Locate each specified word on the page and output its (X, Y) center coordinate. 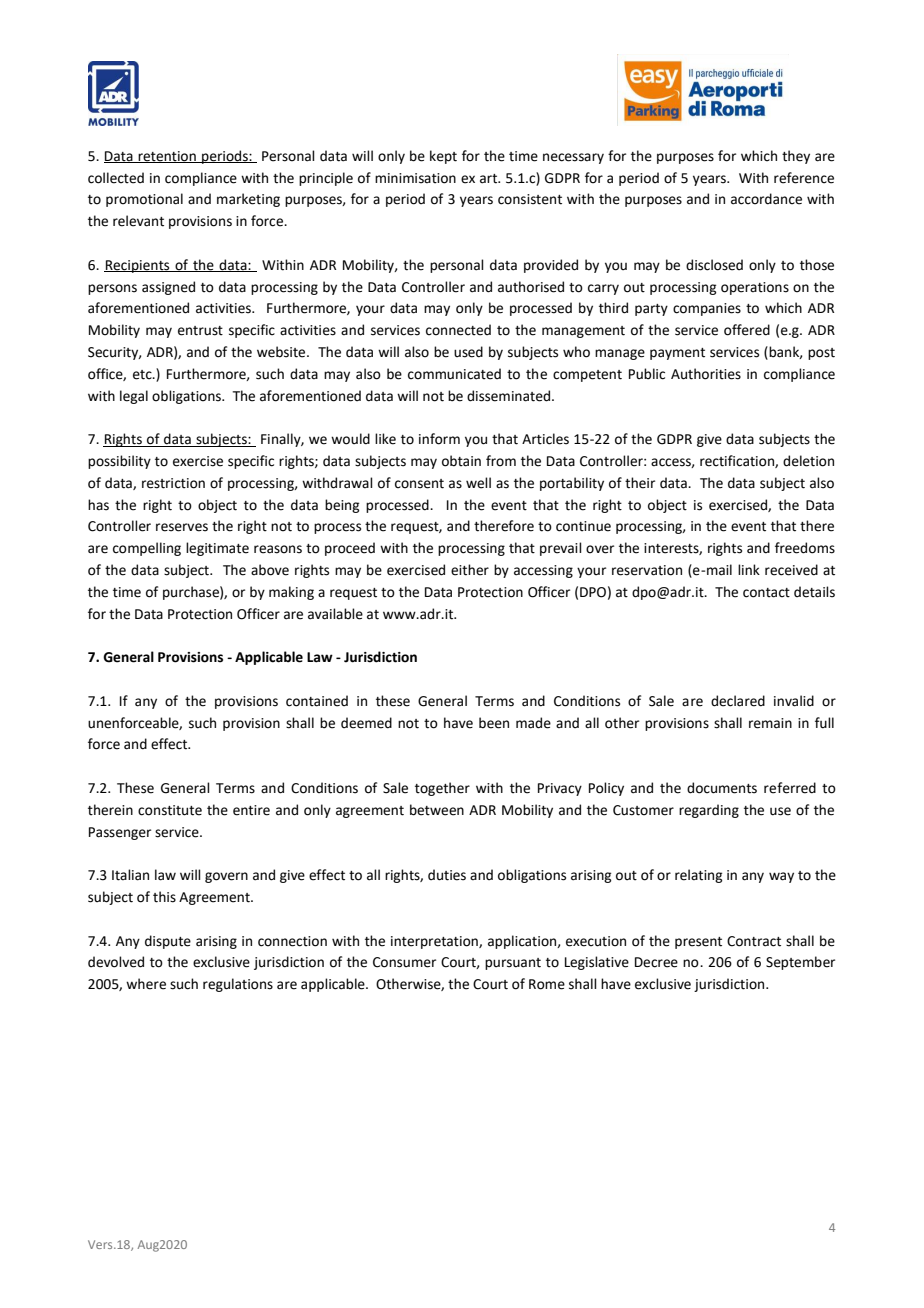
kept (443, 157)
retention (167, 157)
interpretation (435, 942)
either (470, 570)
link (749, 569)
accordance (766, 199)
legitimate (217, 549)
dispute (168, 942)
